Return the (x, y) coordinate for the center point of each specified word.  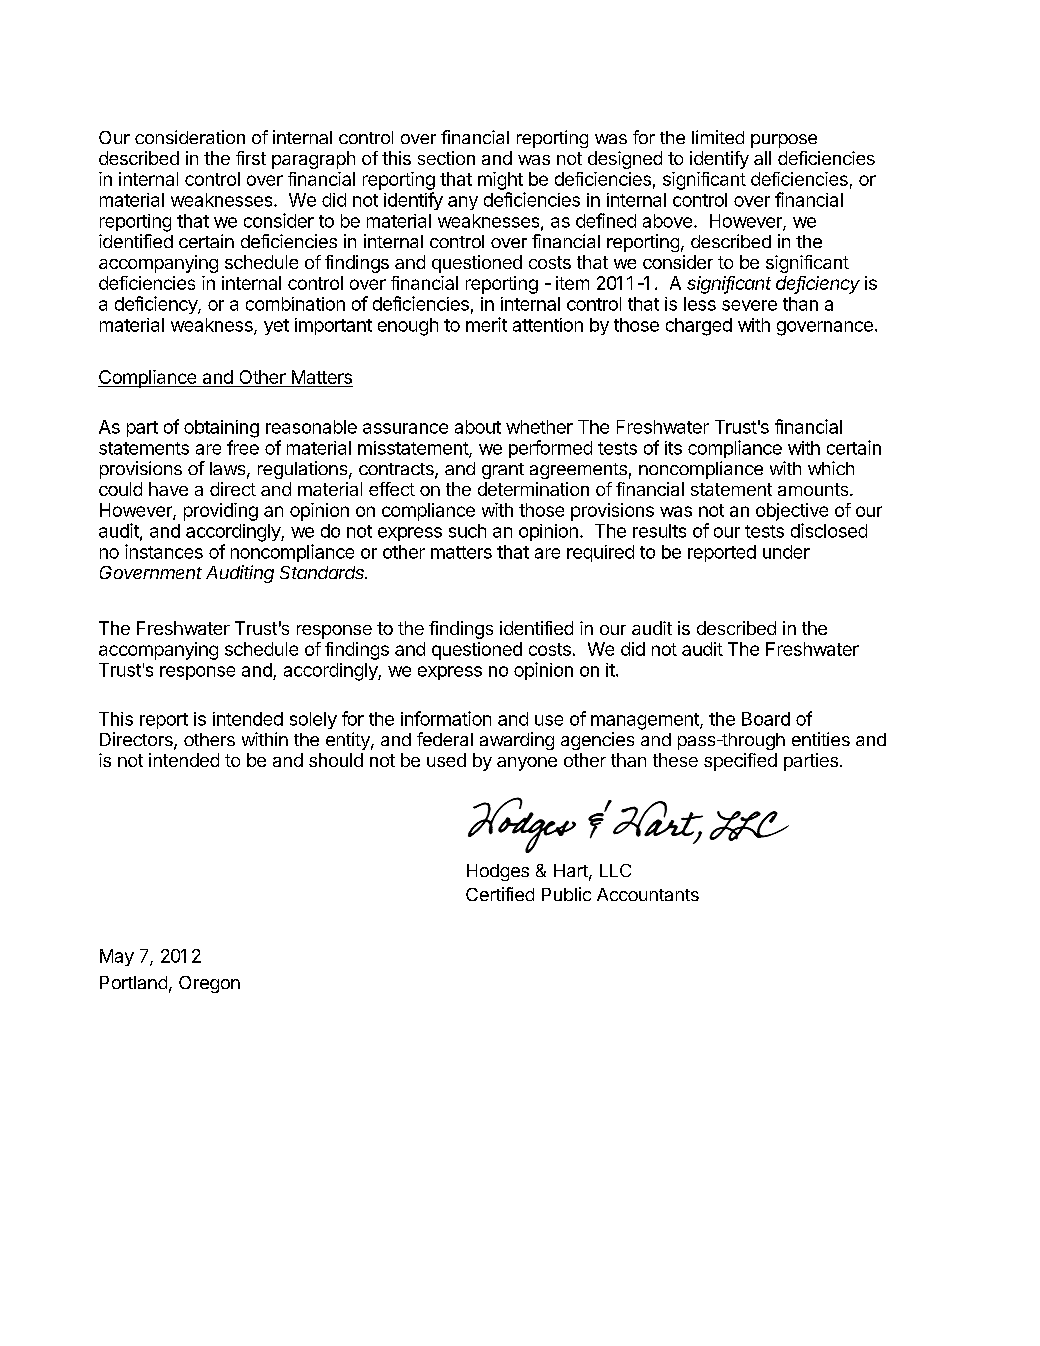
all (762, 158)
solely (313, 720)
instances (164, 551)
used (446, 760)
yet (276, 327)
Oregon (209, 984)
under (786, 552)
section (446, 158)
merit (486, 324)
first (251, 158)
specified (740, 762)
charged (699, 327)
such (467, 531)
